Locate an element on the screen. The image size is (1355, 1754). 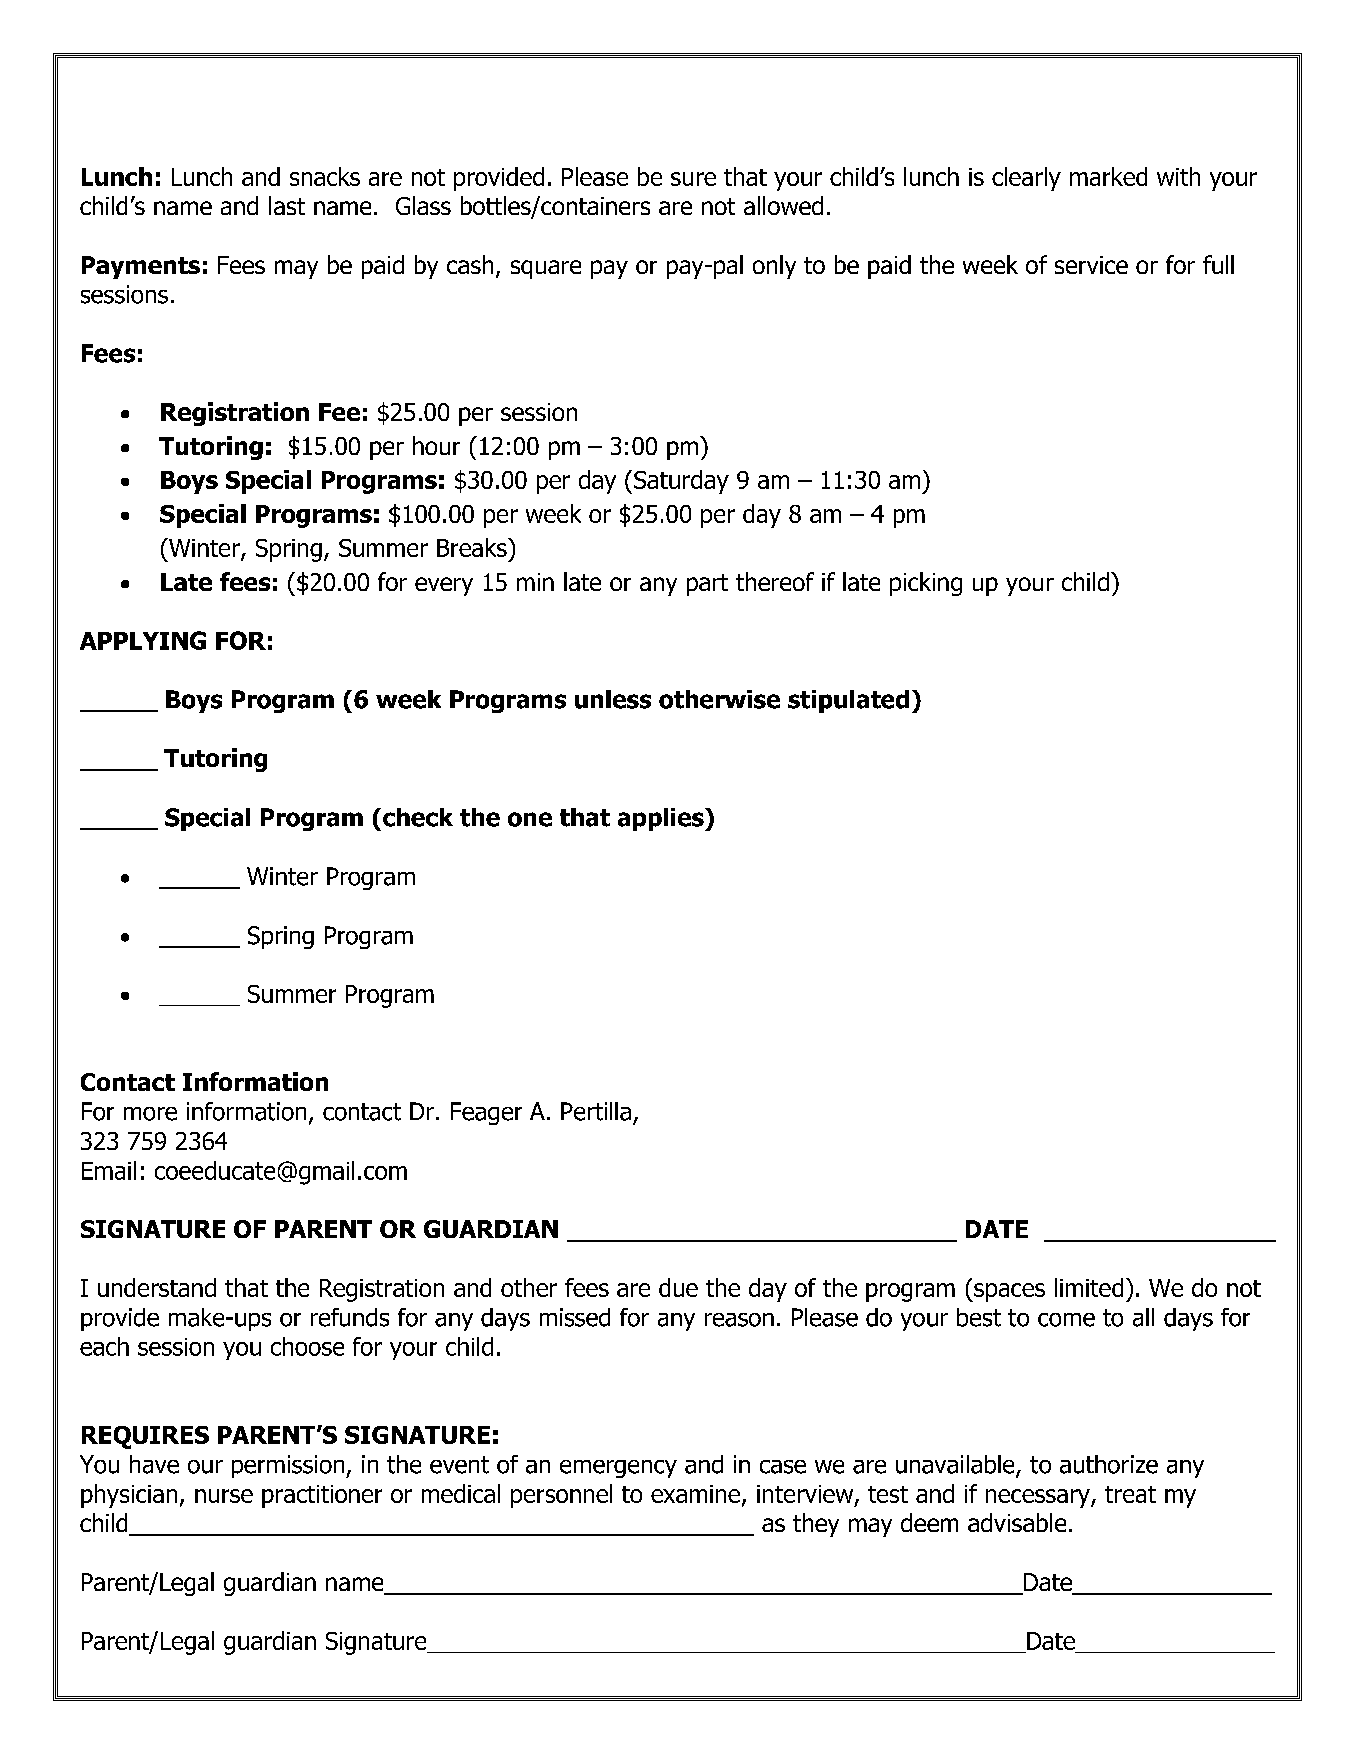
marked is located at coordinates (1108, 176).
